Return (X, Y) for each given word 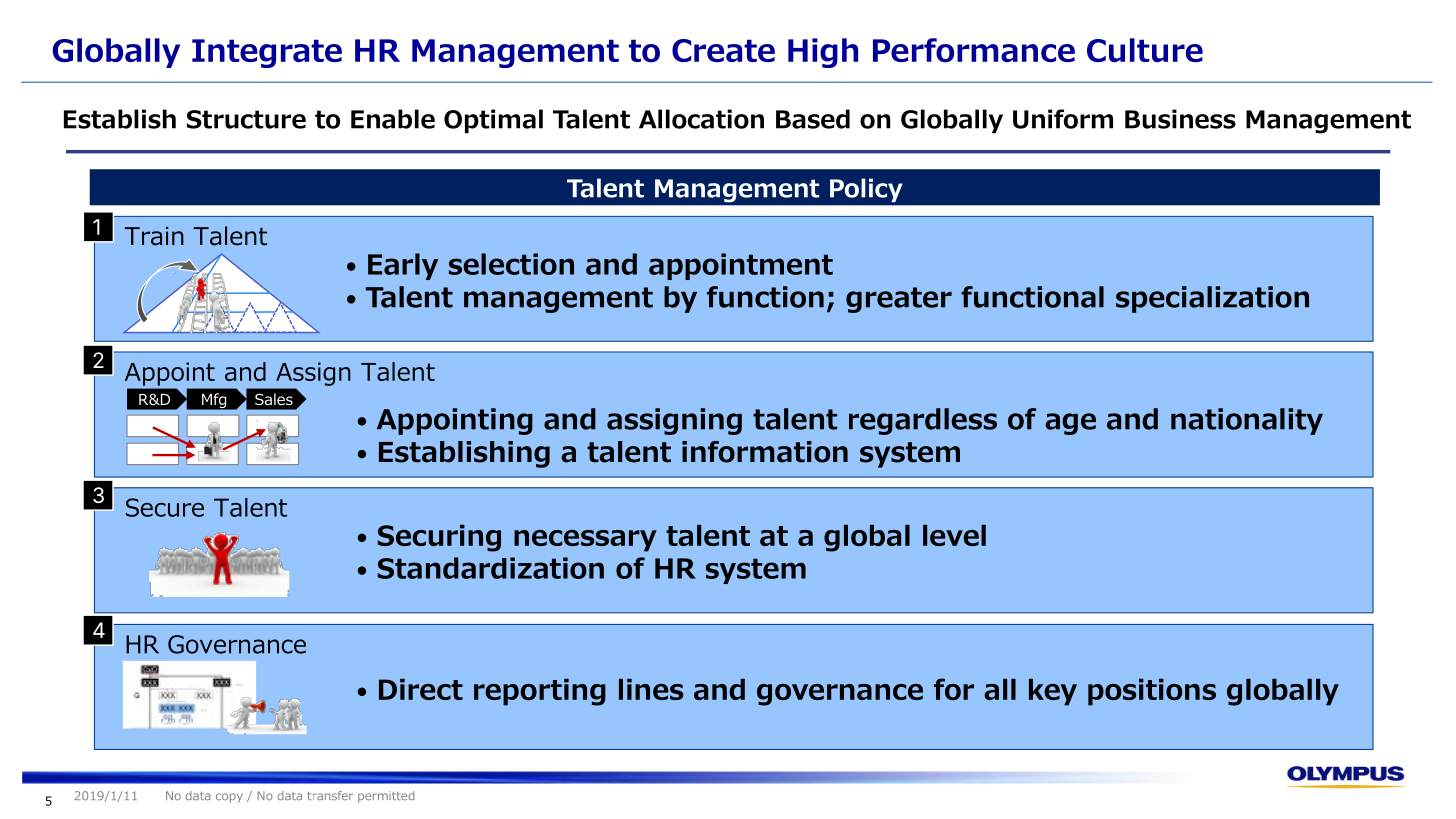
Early (403, 266)
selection (511, 264)
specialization (1212, 299)
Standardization (491, 568)
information (765, 452)
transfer (330, 796)
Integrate (267, 53)
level (954, 535)
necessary (585, 541)
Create (723, 50)
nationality (1247, 421)
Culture (1145, 50)
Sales (274, 399)
